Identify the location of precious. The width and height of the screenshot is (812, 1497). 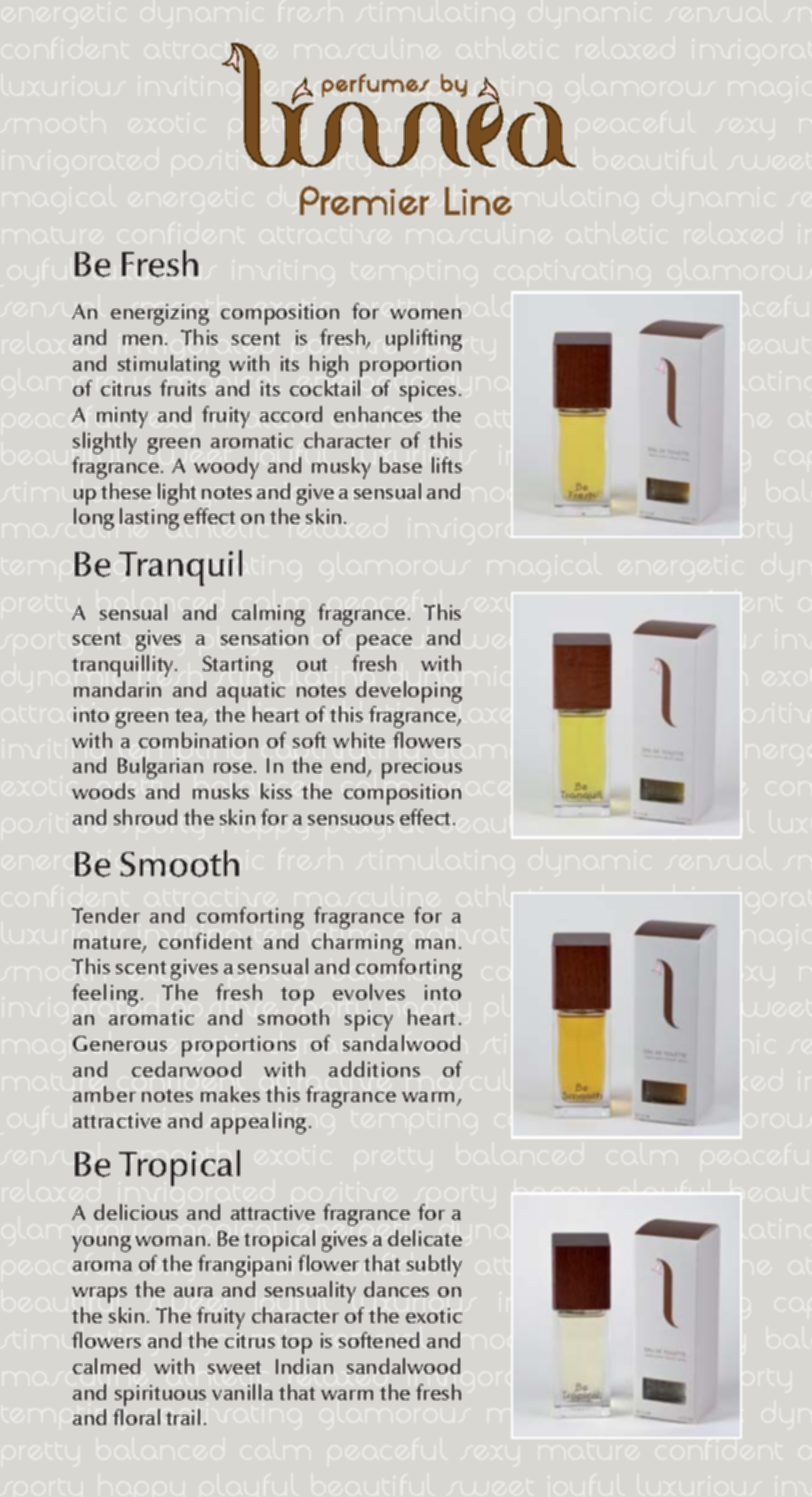
(422, 768).
